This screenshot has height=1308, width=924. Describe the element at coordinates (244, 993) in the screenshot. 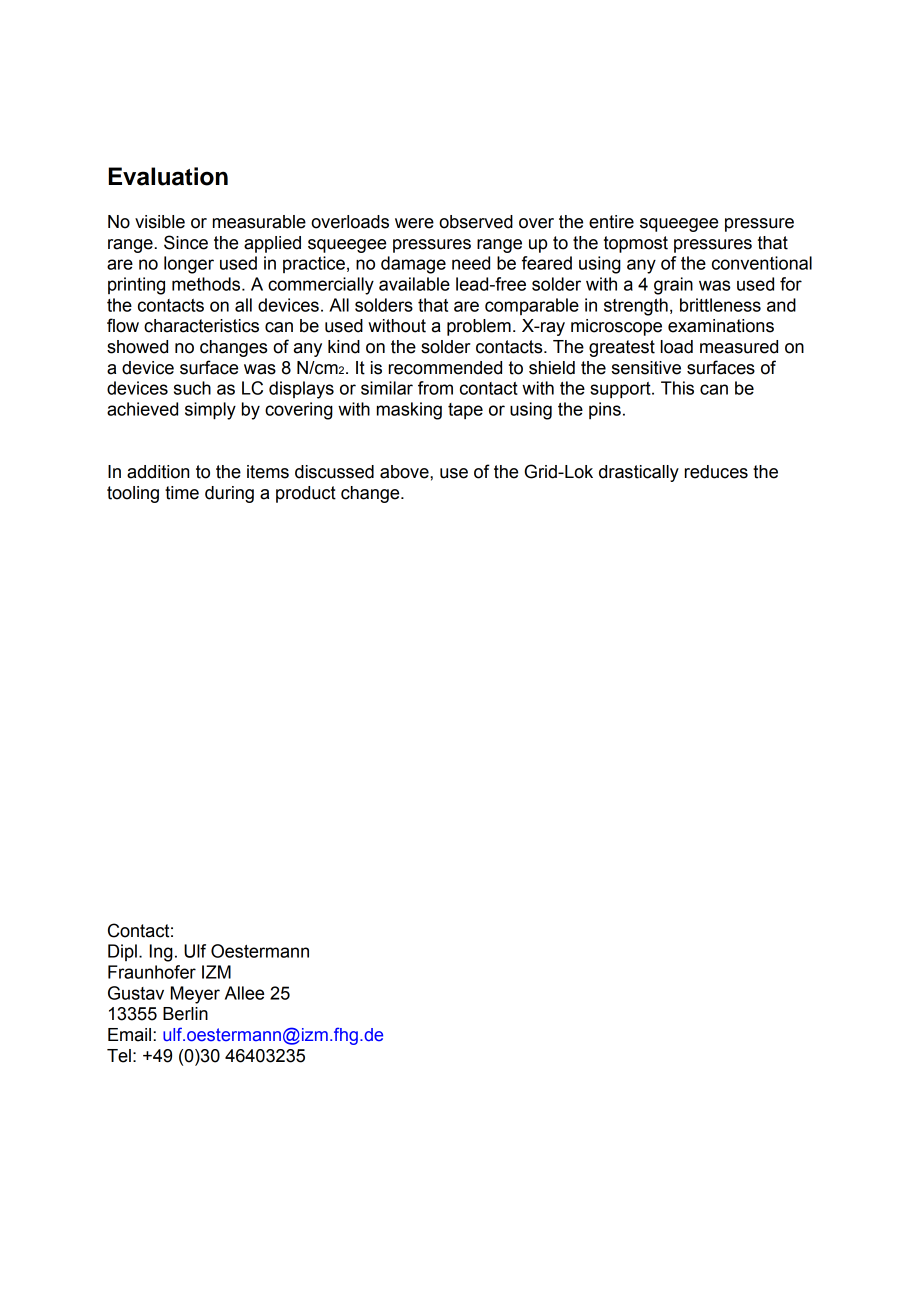

I see `Allee` at that location.
